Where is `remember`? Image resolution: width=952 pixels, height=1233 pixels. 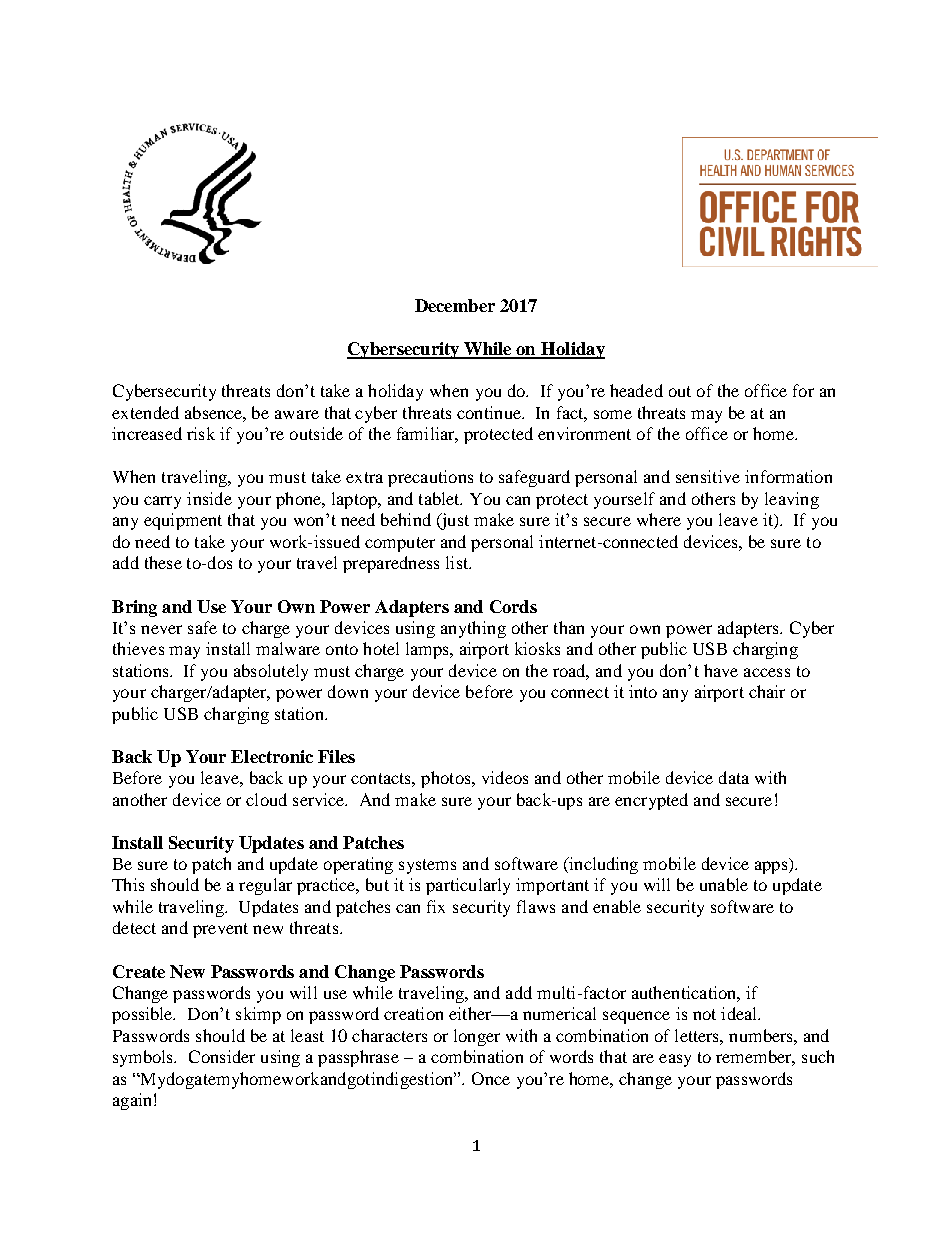
remember is located at coordinates (755, 1058).
